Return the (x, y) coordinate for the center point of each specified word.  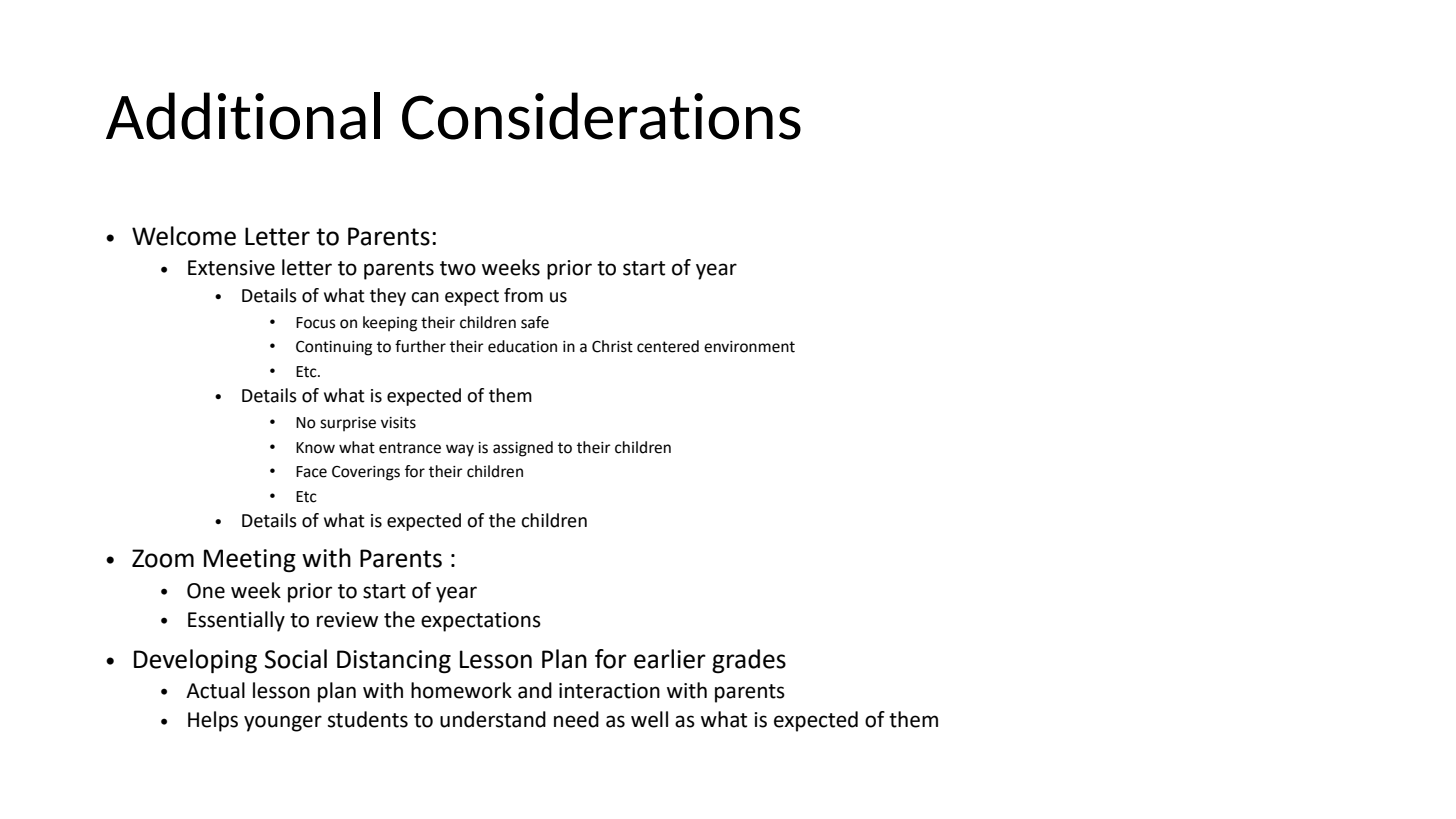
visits (398, 423)
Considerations (601, 116)
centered (668, 346)
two (458, 268)
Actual (215, 690)
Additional (243, 116)
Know (315, 448)
